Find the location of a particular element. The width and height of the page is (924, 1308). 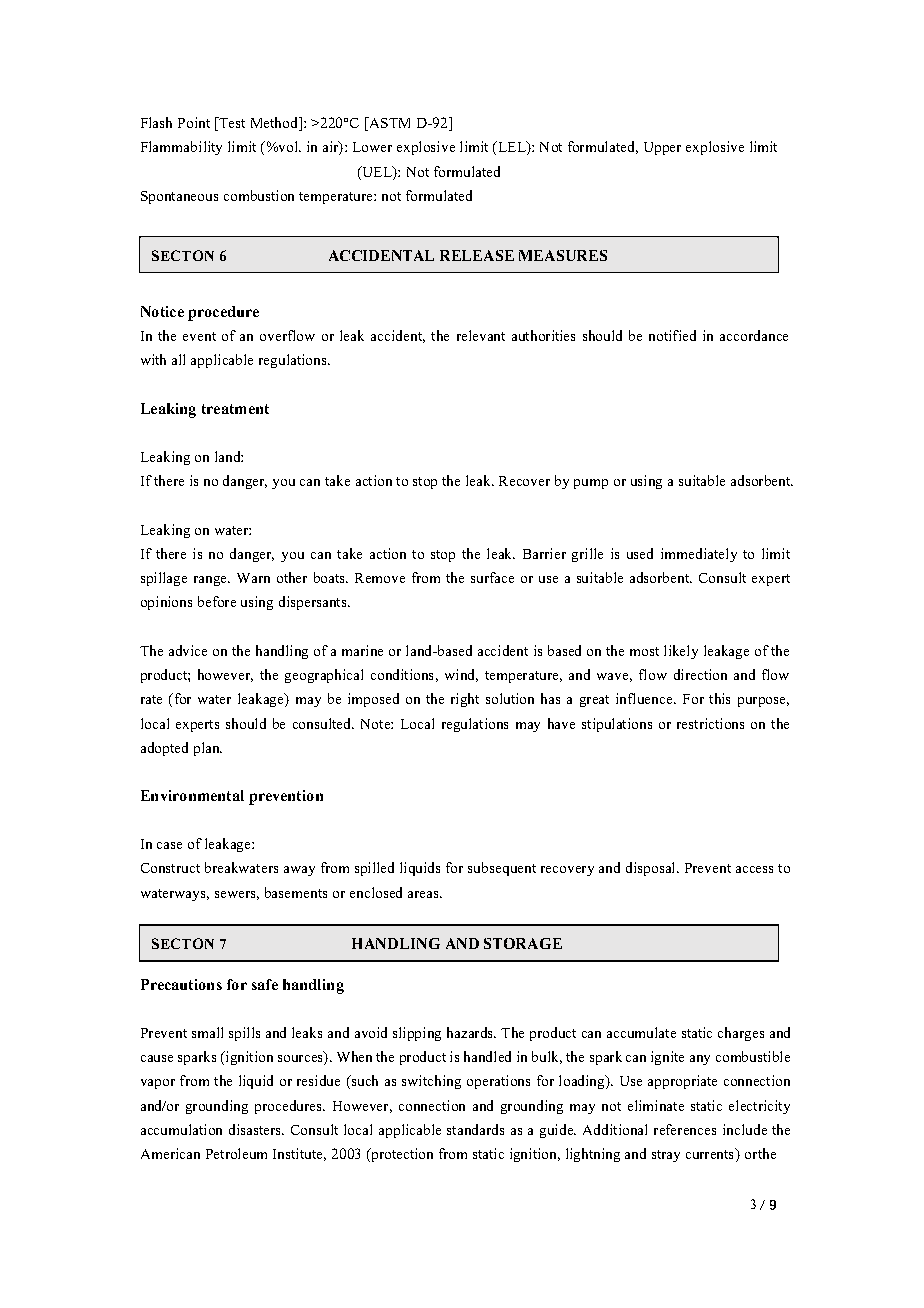

Environmental is located at coordinates (192, 795).
